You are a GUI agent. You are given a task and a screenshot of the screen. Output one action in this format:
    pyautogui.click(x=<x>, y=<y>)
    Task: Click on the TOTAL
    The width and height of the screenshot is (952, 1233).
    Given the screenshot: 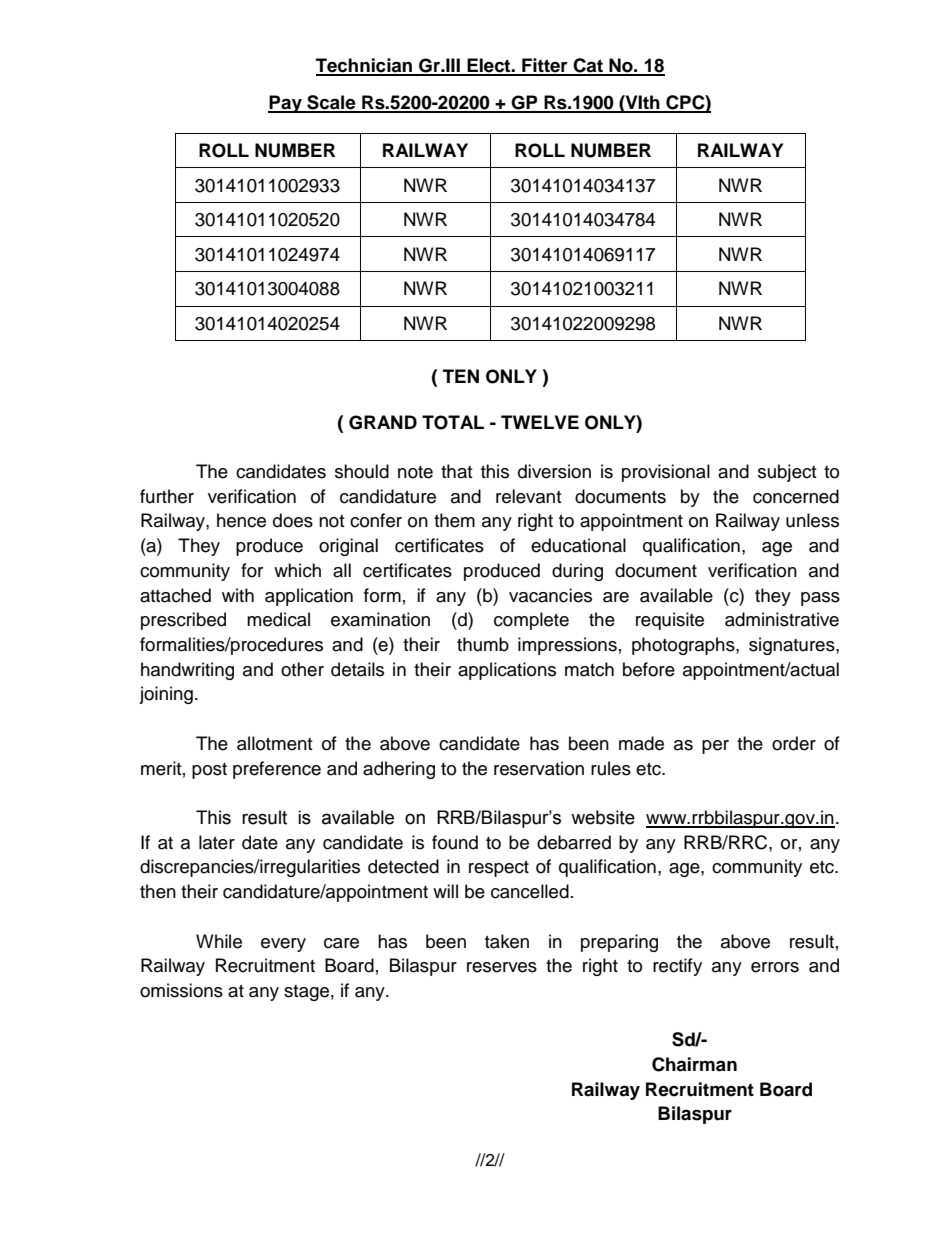 What is the action you would take?
    pyautogui.click(x=453, y=422)
